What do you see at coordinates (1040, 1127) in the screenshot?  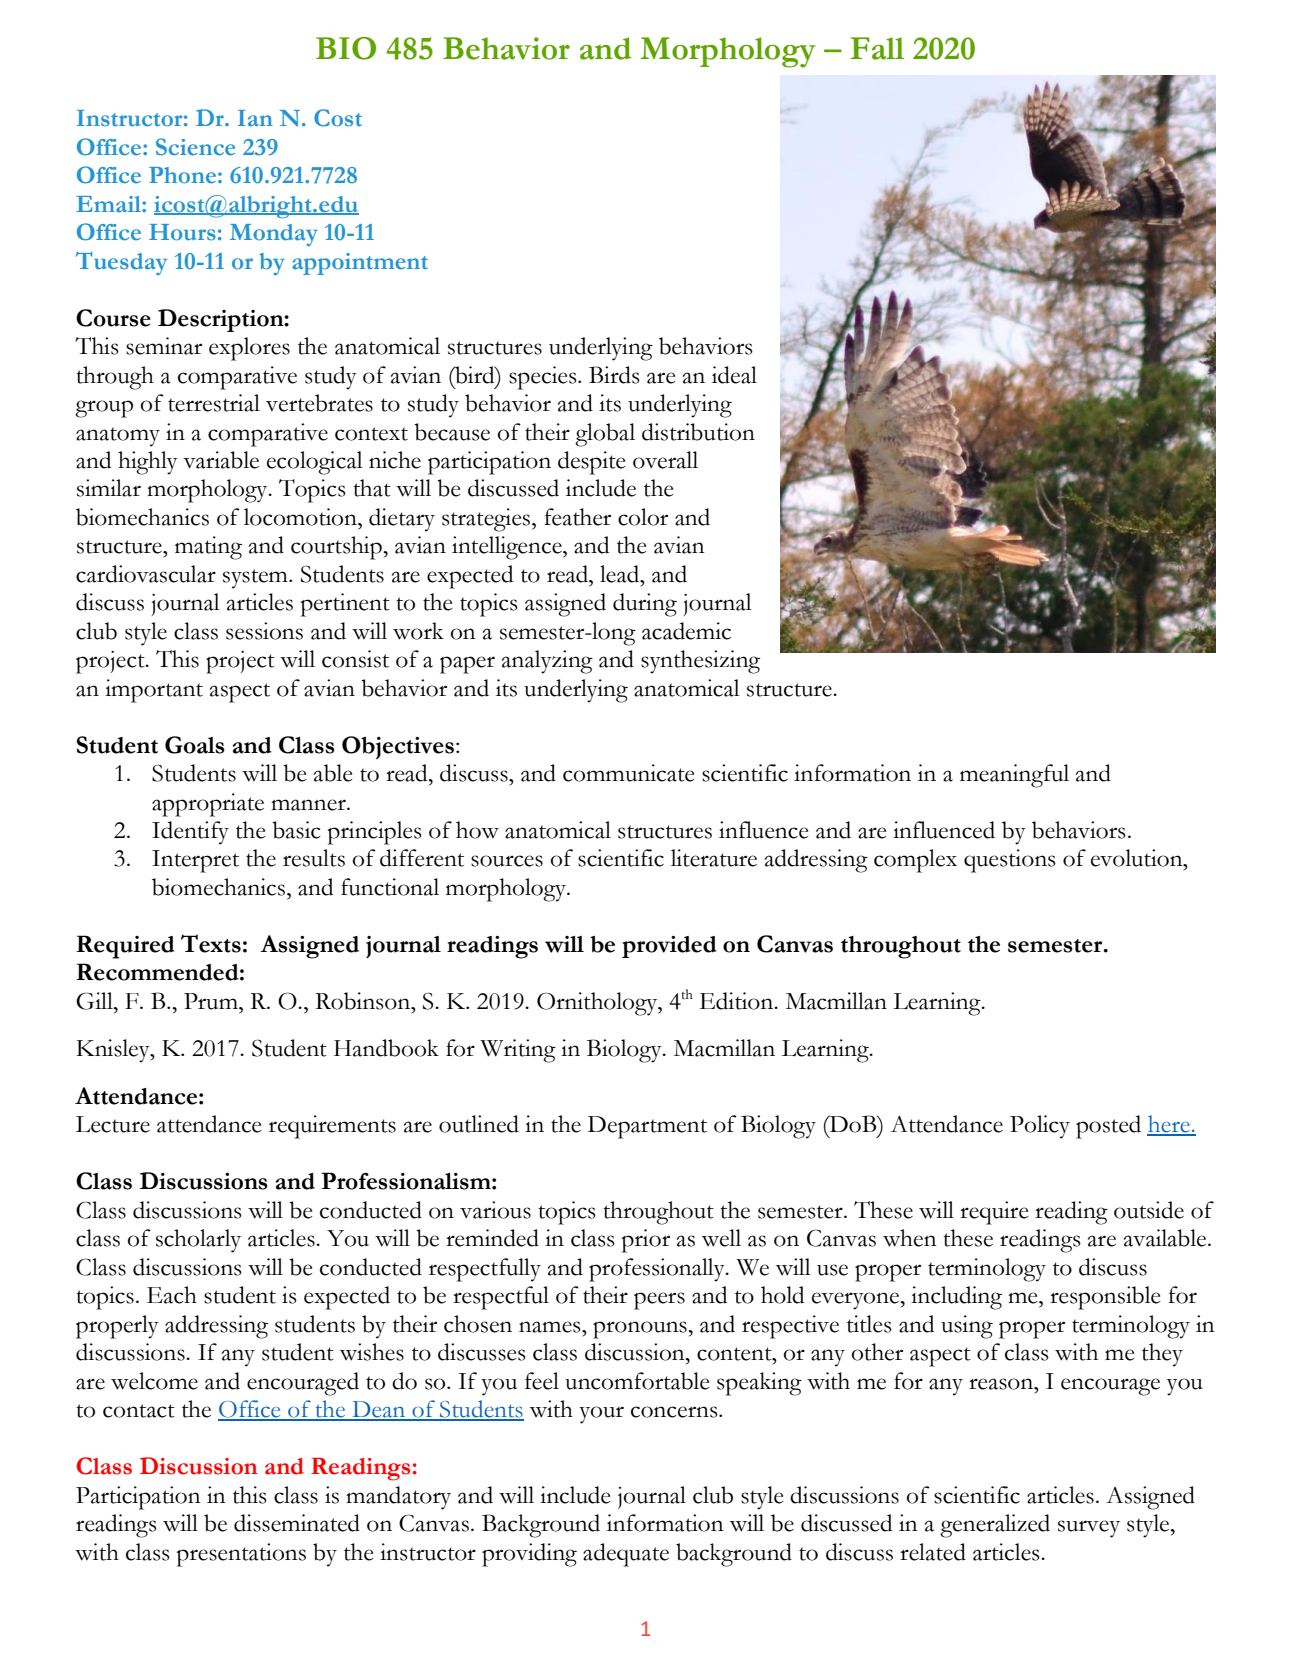 I see `Policy` at bounding box center [1040, 1127].
